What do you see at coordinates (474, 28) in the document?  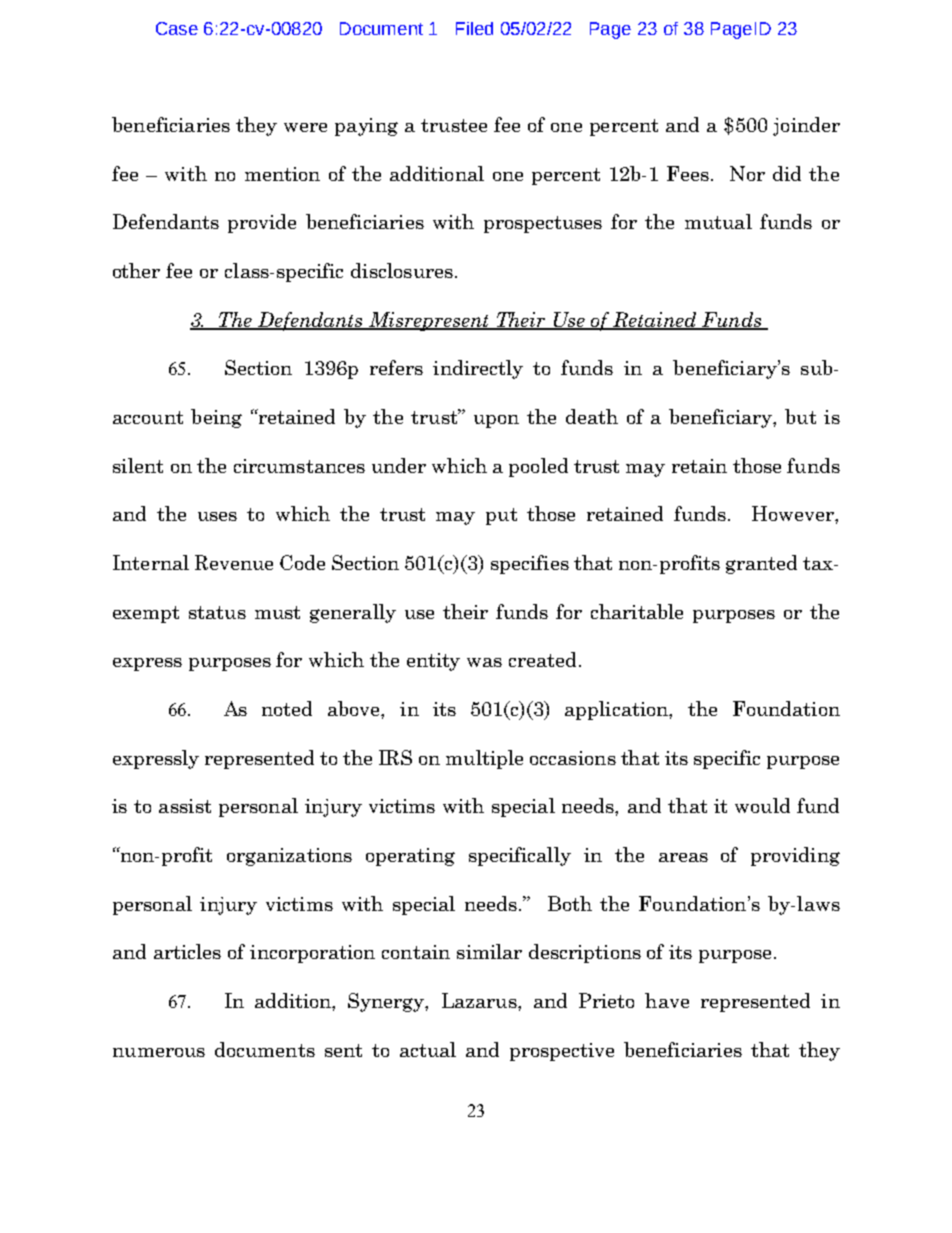 I see `Filed` at bounding box center [474, 28].
